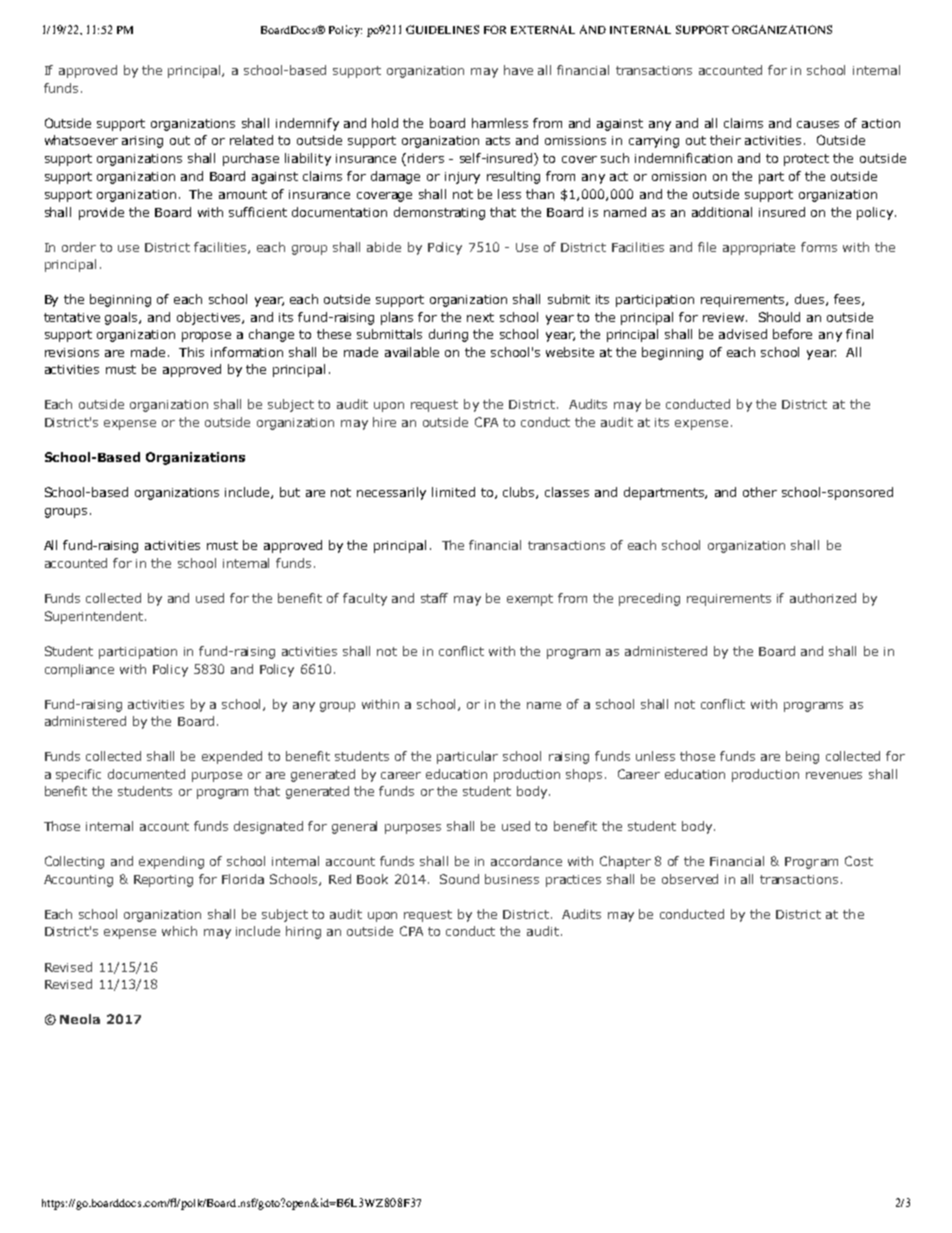 The width and height of the screenshot is (952, 1233). Describe the element at coordinates (453, 492) in the screenshot. I see `limited` at that location.
